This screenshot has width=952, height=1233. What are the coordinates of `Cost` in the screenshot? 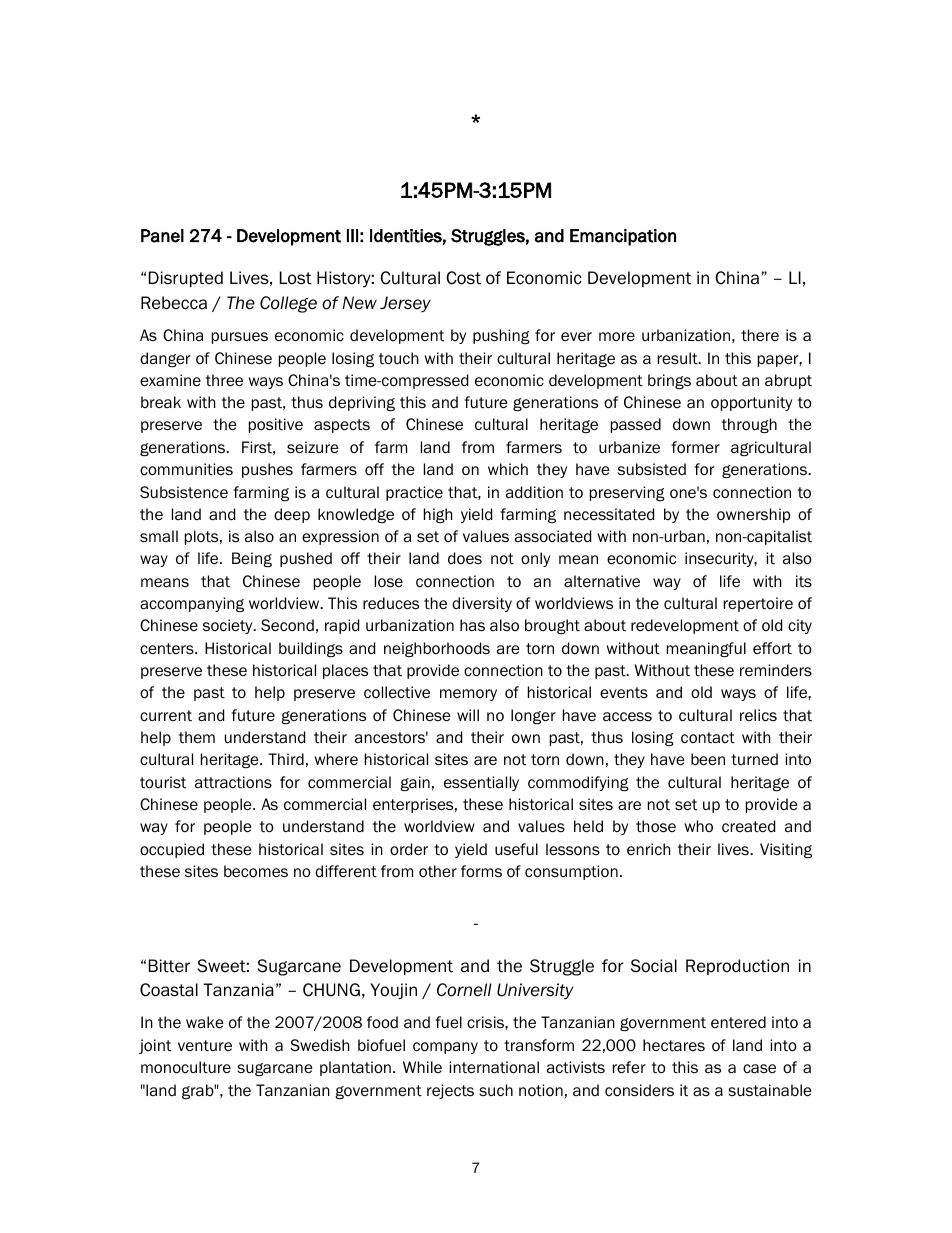 It's located at (463, 278).
